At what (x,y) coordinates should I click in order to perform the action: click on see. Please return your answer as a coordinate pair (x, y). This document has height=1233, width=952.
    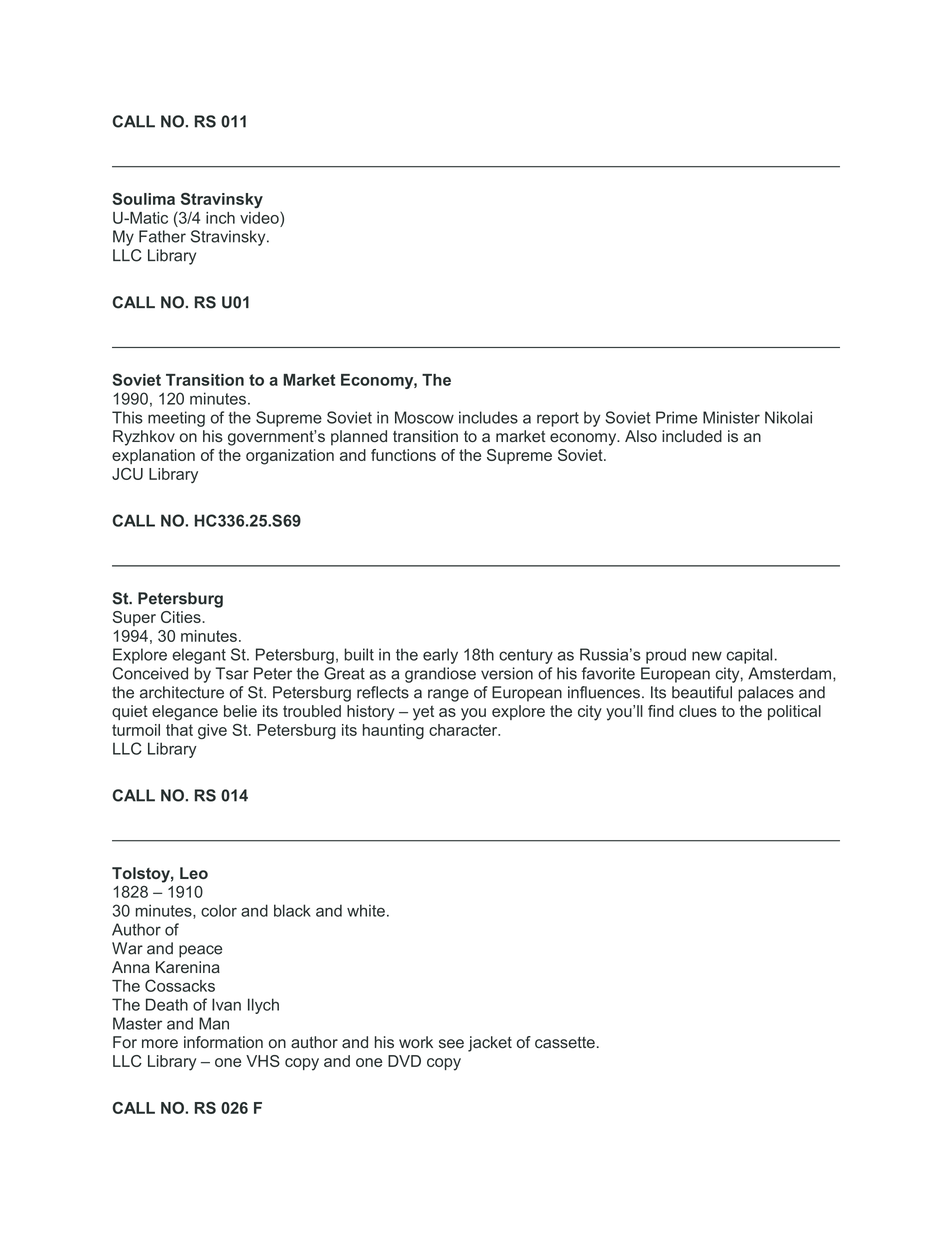
    Looking at the image, I should click on (451, 1044).
